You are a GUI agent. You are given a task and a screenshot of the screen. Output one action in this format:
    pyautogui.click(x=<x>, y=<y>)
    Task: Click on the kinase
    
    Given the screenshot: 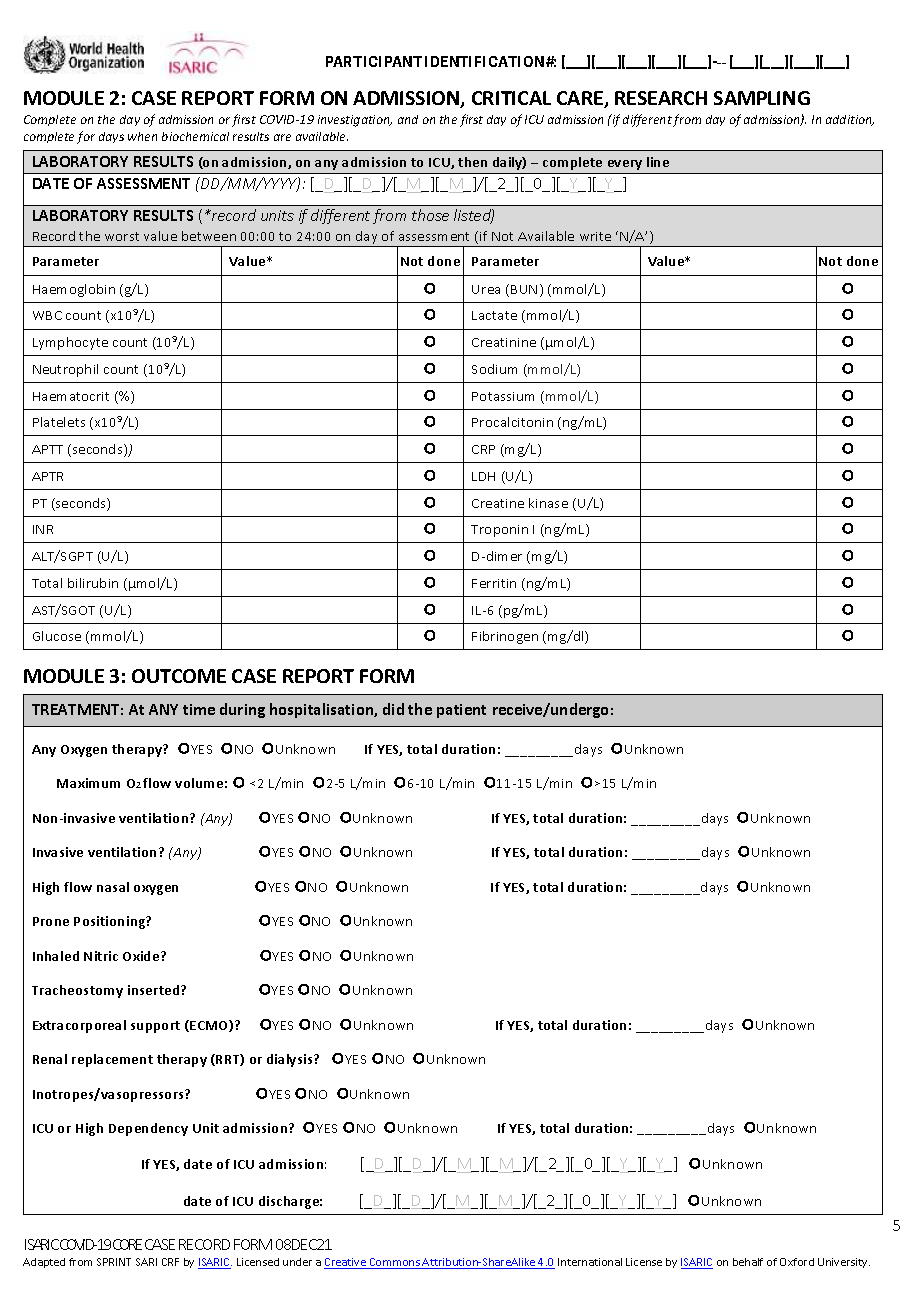 What is the action you would take?
    pyautogui.click(x=548, y=503)
